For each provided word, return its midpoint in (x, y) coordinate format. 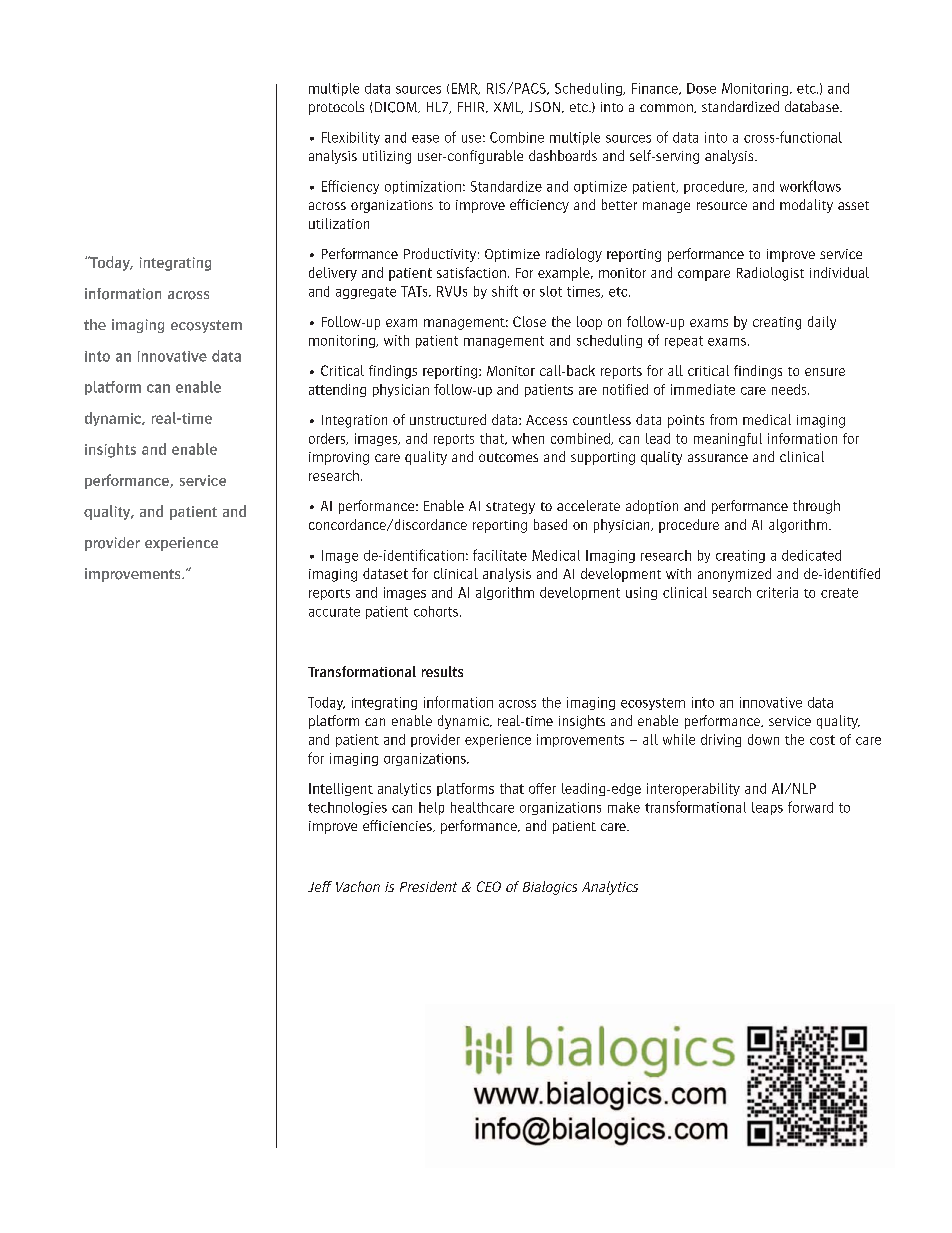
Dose (701, 88)
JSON (544, 107)
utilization (339, 223)
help (431, 808)
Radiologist (770, 274)
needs (790, 389)
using (641, 593)
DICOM (397, 107)
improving (339, 458)
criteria (777, 592)
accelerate (588, 505)
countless (602, 419)
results (442, 671)
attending (337, 390)
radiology (574, 255)
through (816, 507)
